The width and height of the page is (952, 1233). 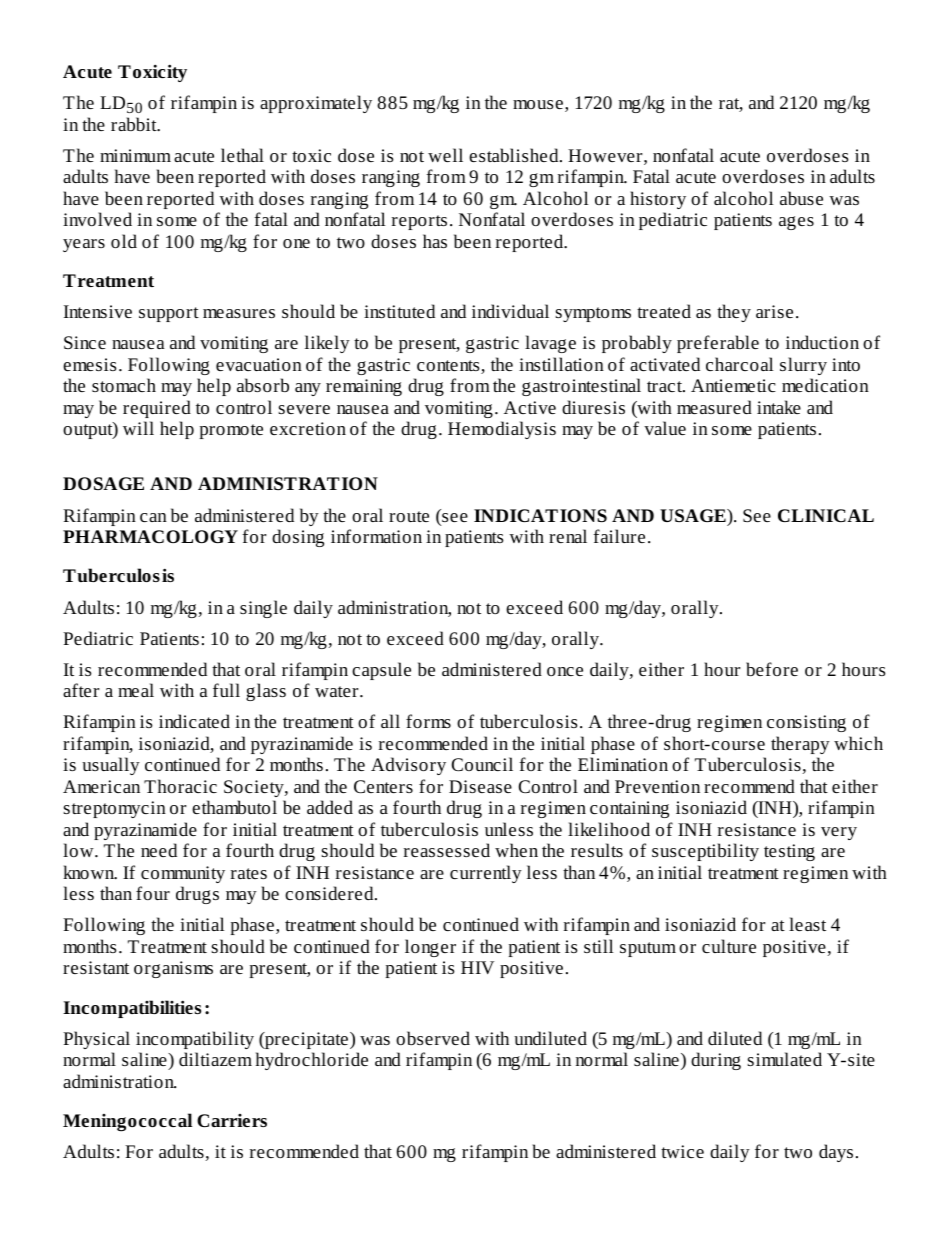 What do you see at coordinates (836, 1153) in the page?
I see `days` at bounding box center [836, 1153].
